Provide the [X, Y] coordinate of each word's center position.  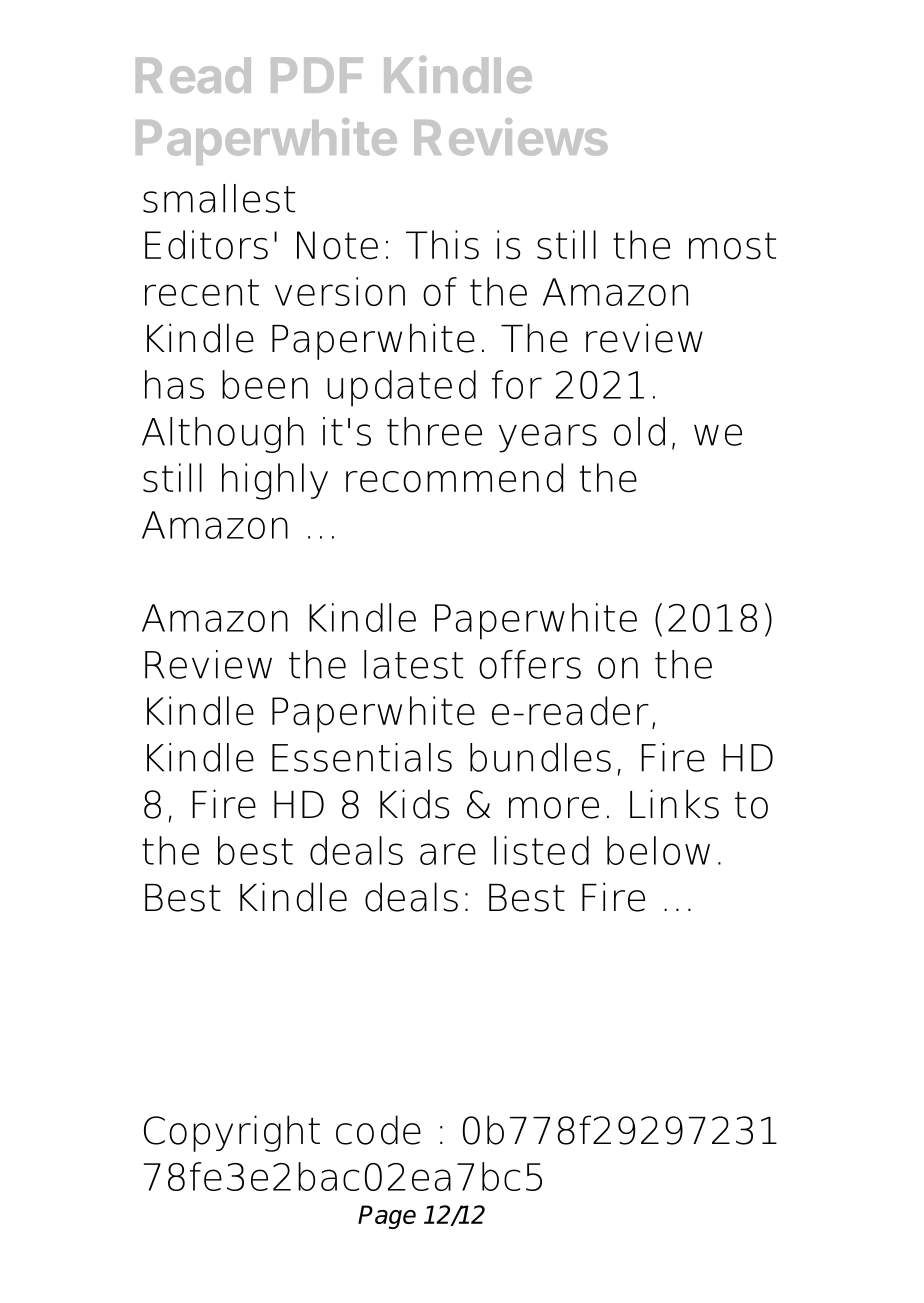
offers [530, 664]
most [732, 246]
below [658, 850]
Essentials [362, 757]
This [442, 245]
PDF [317, 75]
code [378, 1130]
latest [413, 664]
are [448, 854]
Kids [415, 804]
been [265, 384]
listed [541, 850]
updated [401, 388]
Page [387, 1217]
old [639, 431]
